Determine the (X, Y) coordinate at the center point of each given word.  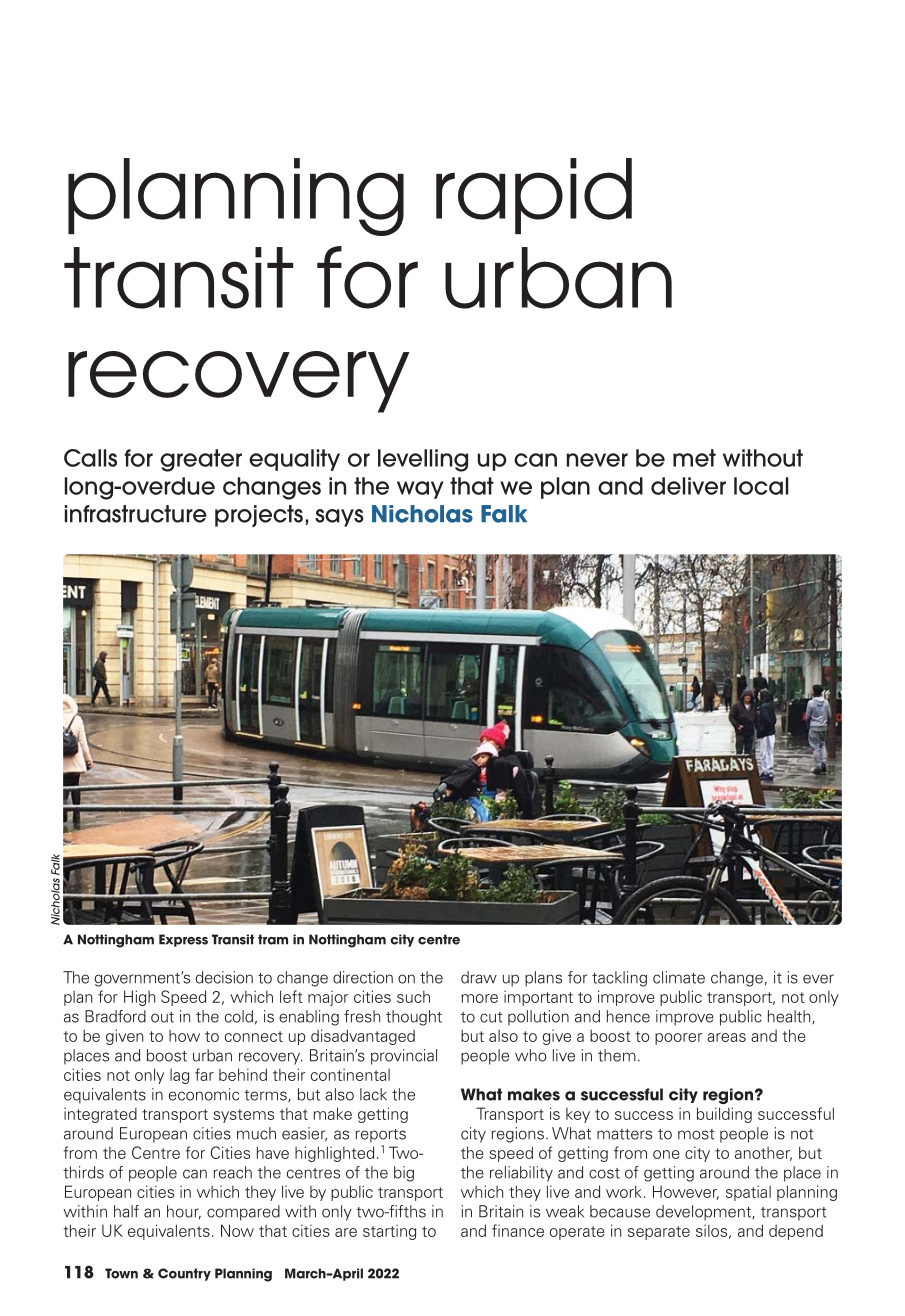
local (761, 486)
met (694, 458)
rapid (534, 196)
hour (184, 1212)
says (339, 518)
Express (183, 940)
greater (201, 460)
